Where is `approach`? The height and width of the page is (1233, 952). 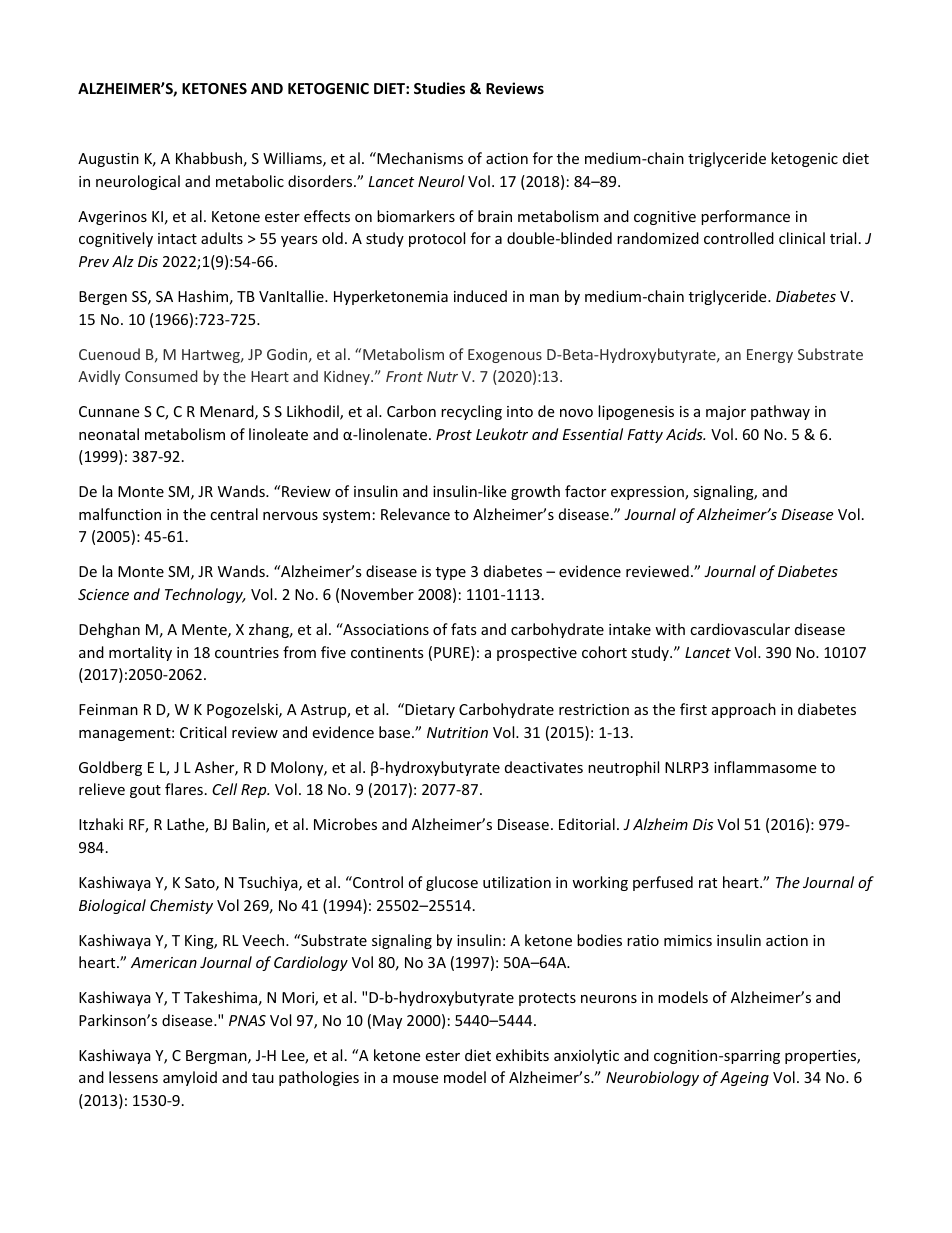
approach is located at coordinates (744, 710).
